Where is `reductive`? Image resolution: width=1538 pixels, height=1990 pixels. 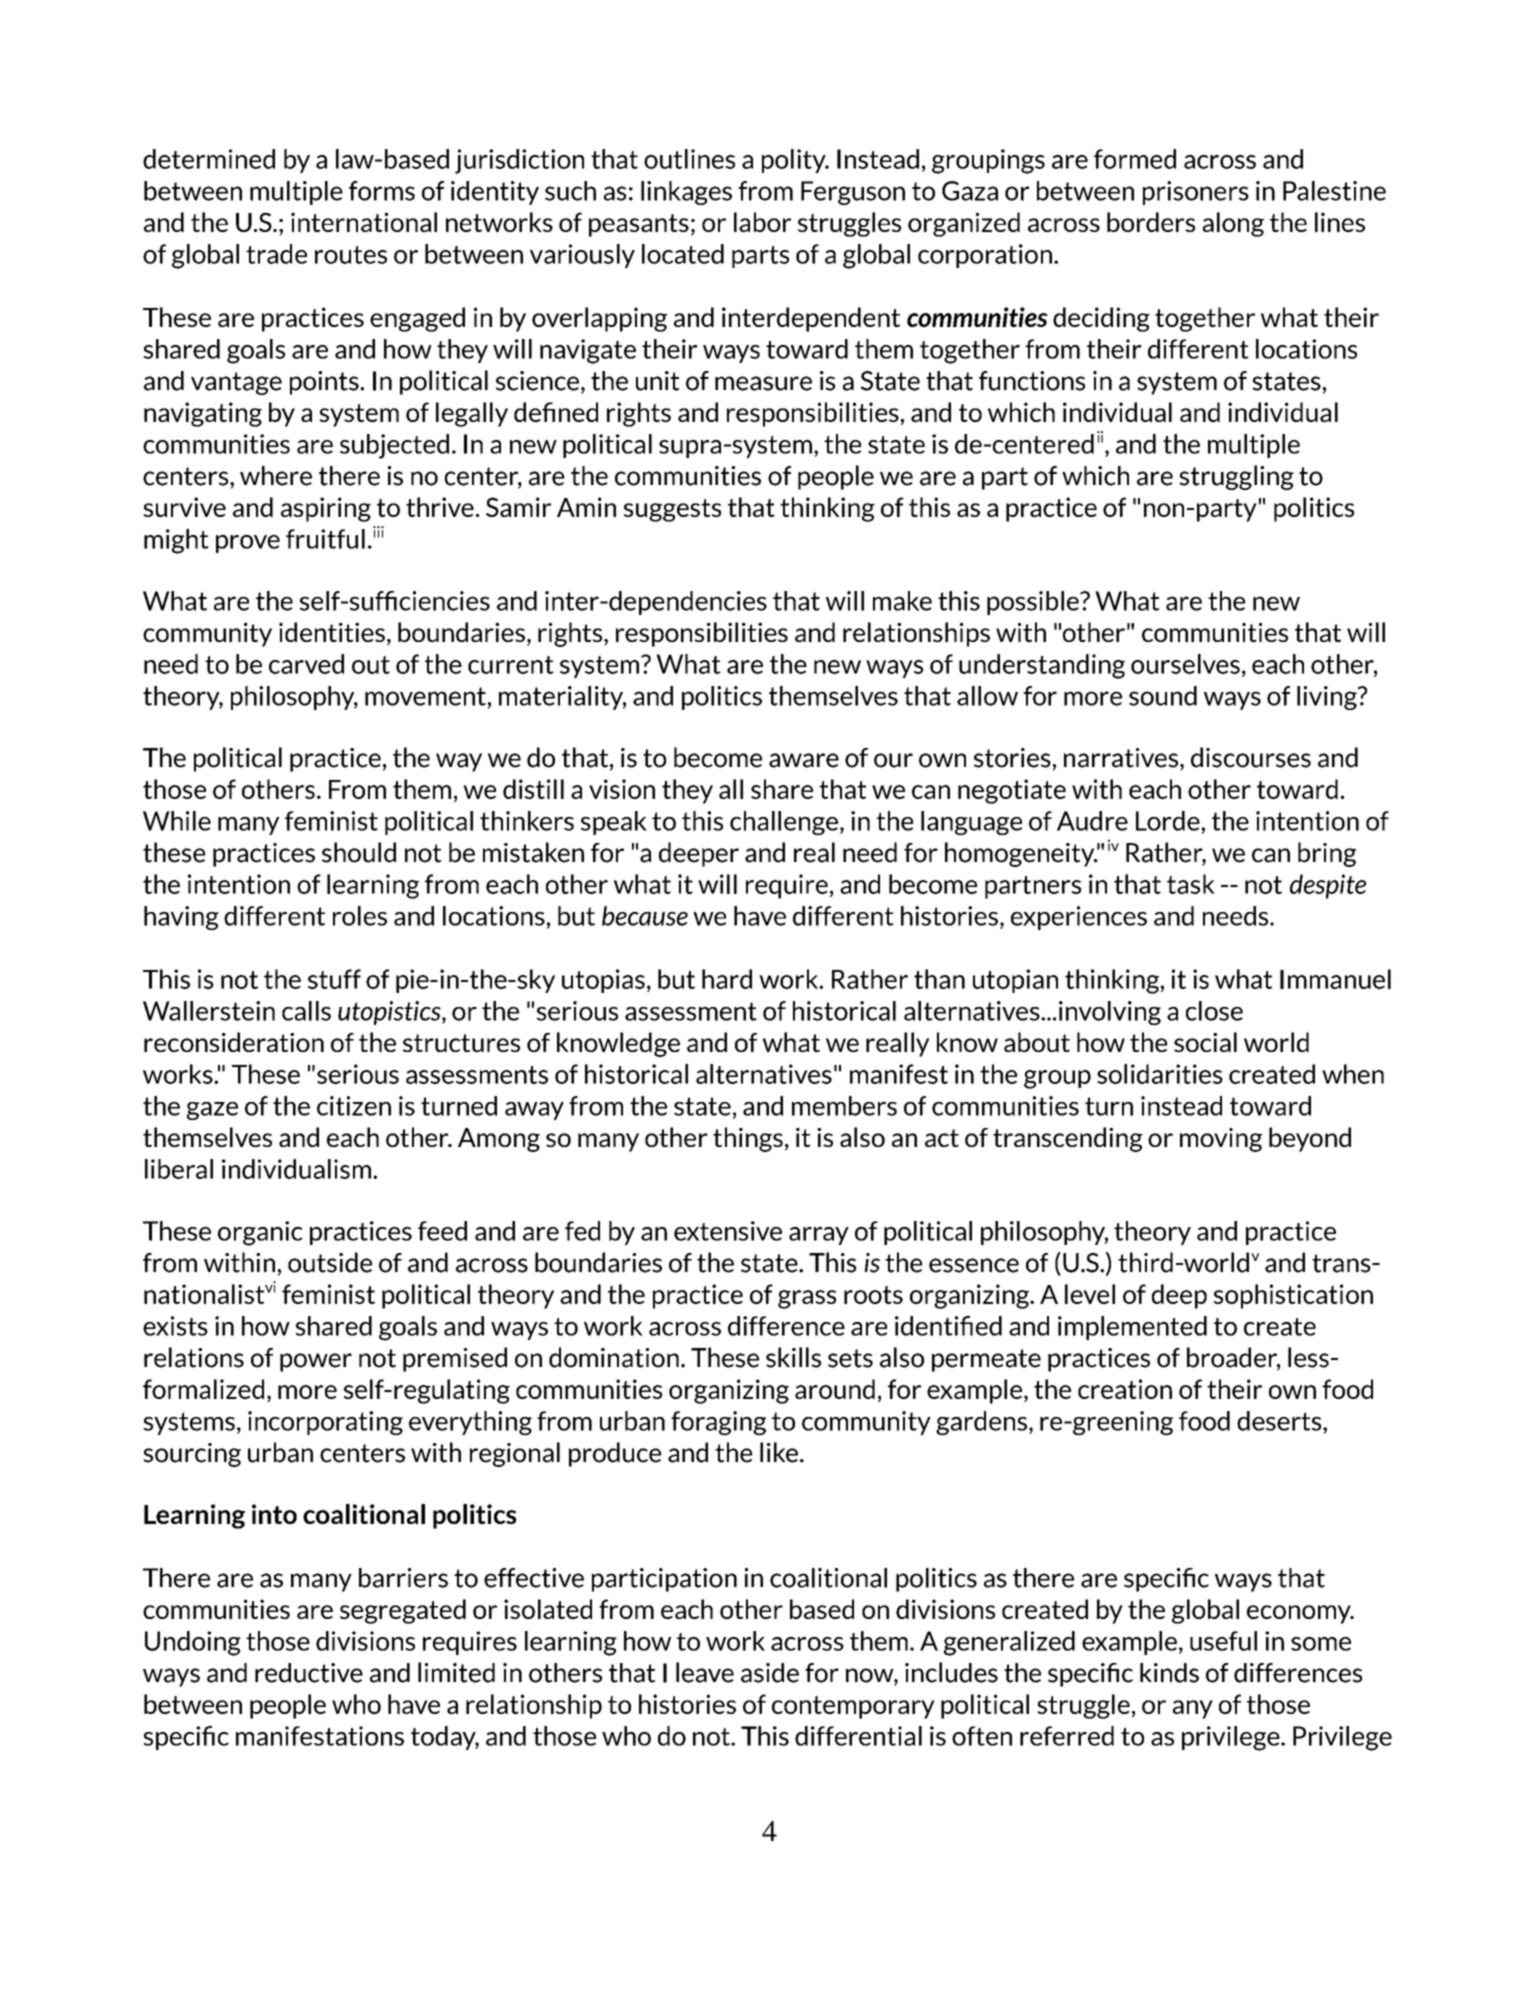 reductive is located at coordinates (309, 1673).
